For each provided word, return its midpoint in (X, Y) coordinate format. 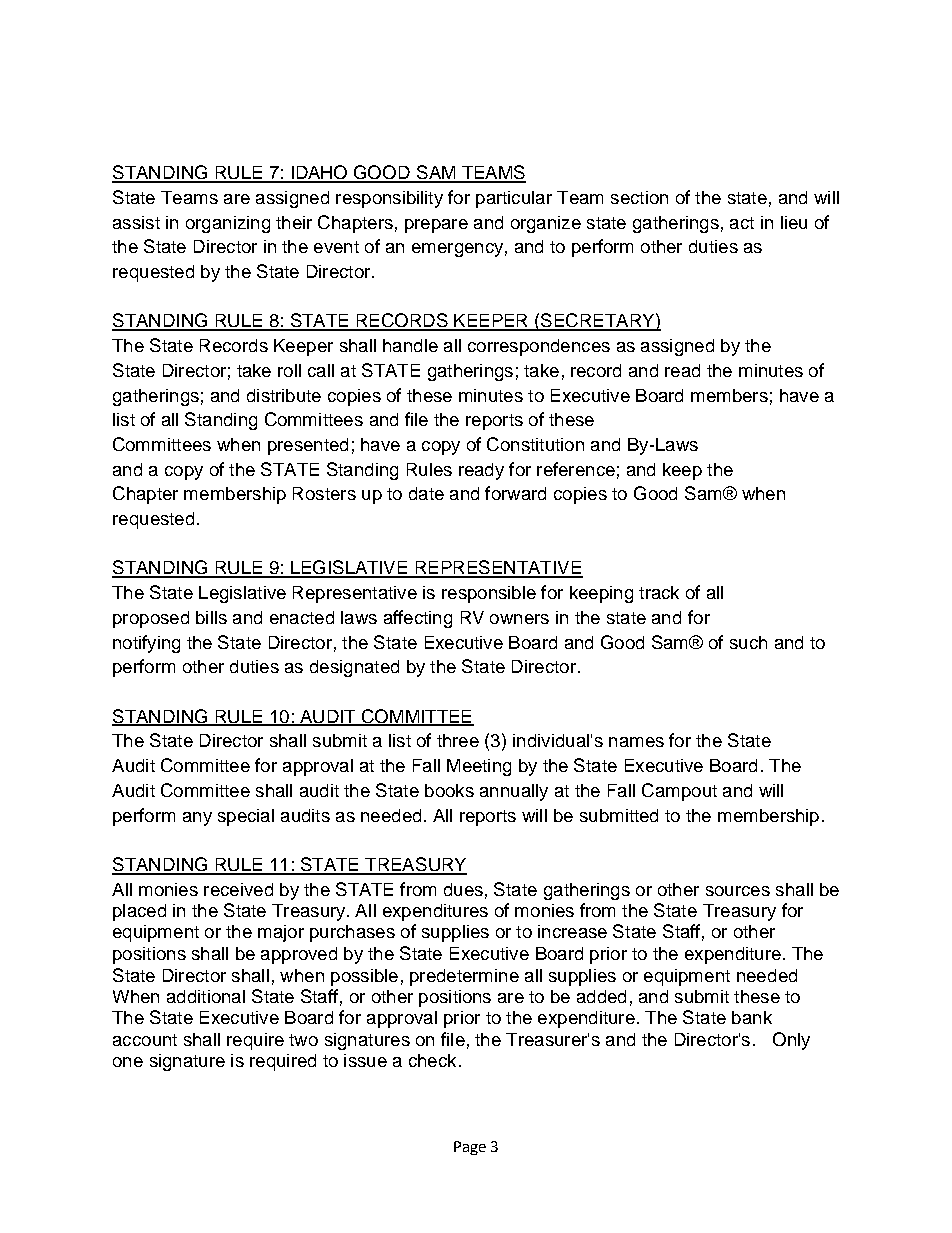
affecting (418, 619)
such (748, 642)
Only (791, 1041)
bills (211, 617)
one (128, 1062)
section (639, 197)
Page (470, 1148)
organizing (228, 224)
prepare (436, 226)
